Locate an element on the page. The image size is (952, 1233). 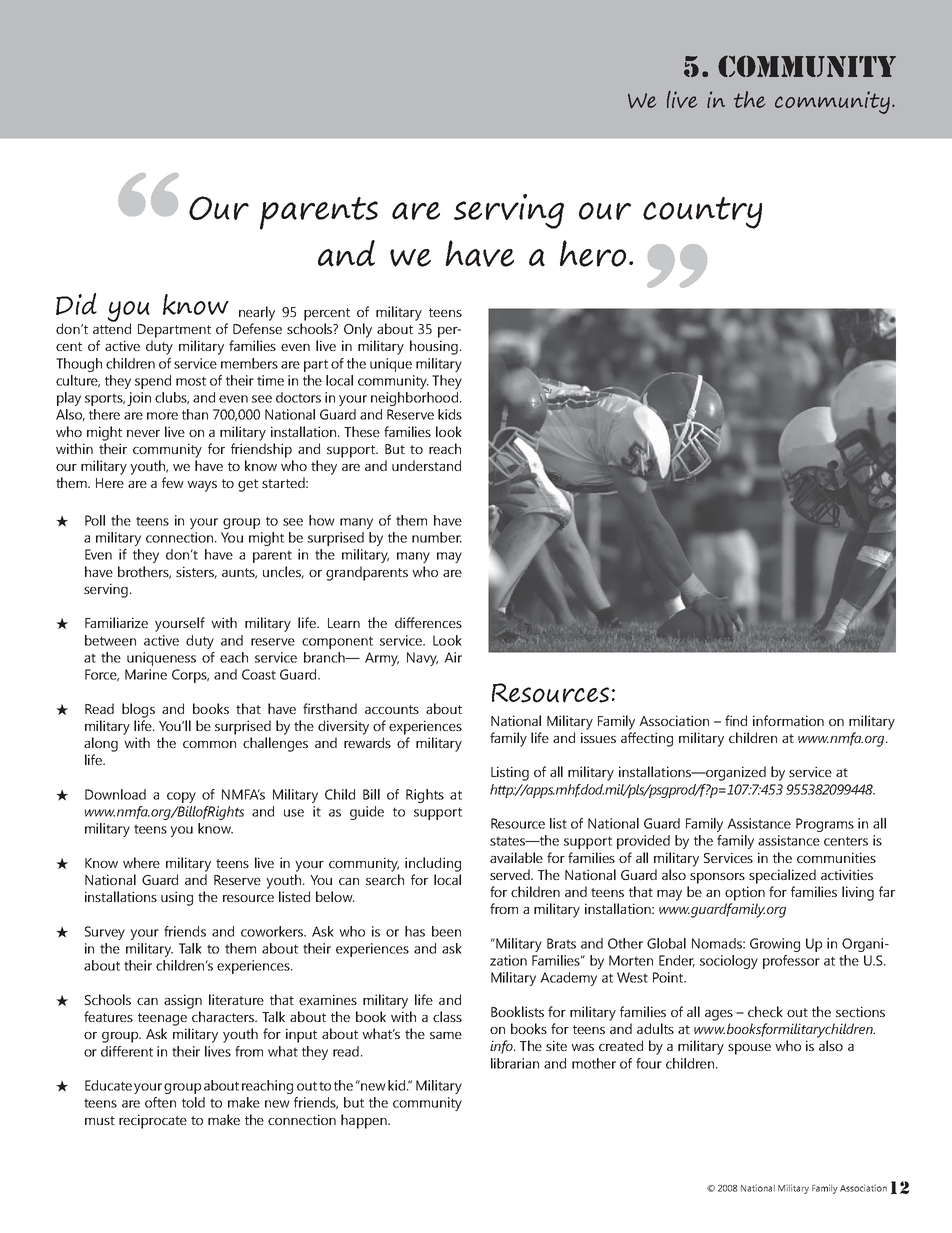
Did is located at coordinates (76, 304).
